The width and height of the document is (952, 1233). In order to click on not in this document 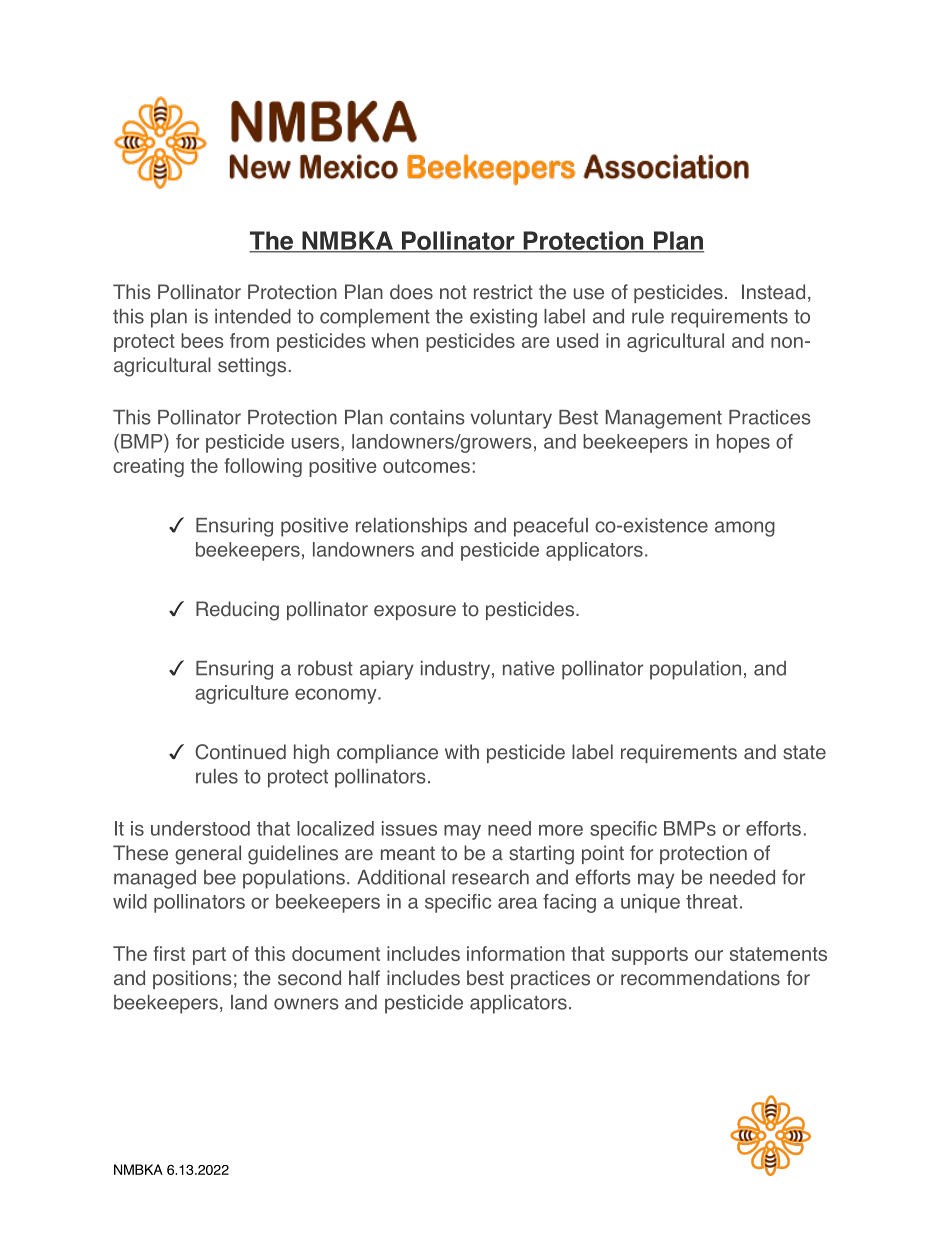, I will do `click(453, 292)`.
